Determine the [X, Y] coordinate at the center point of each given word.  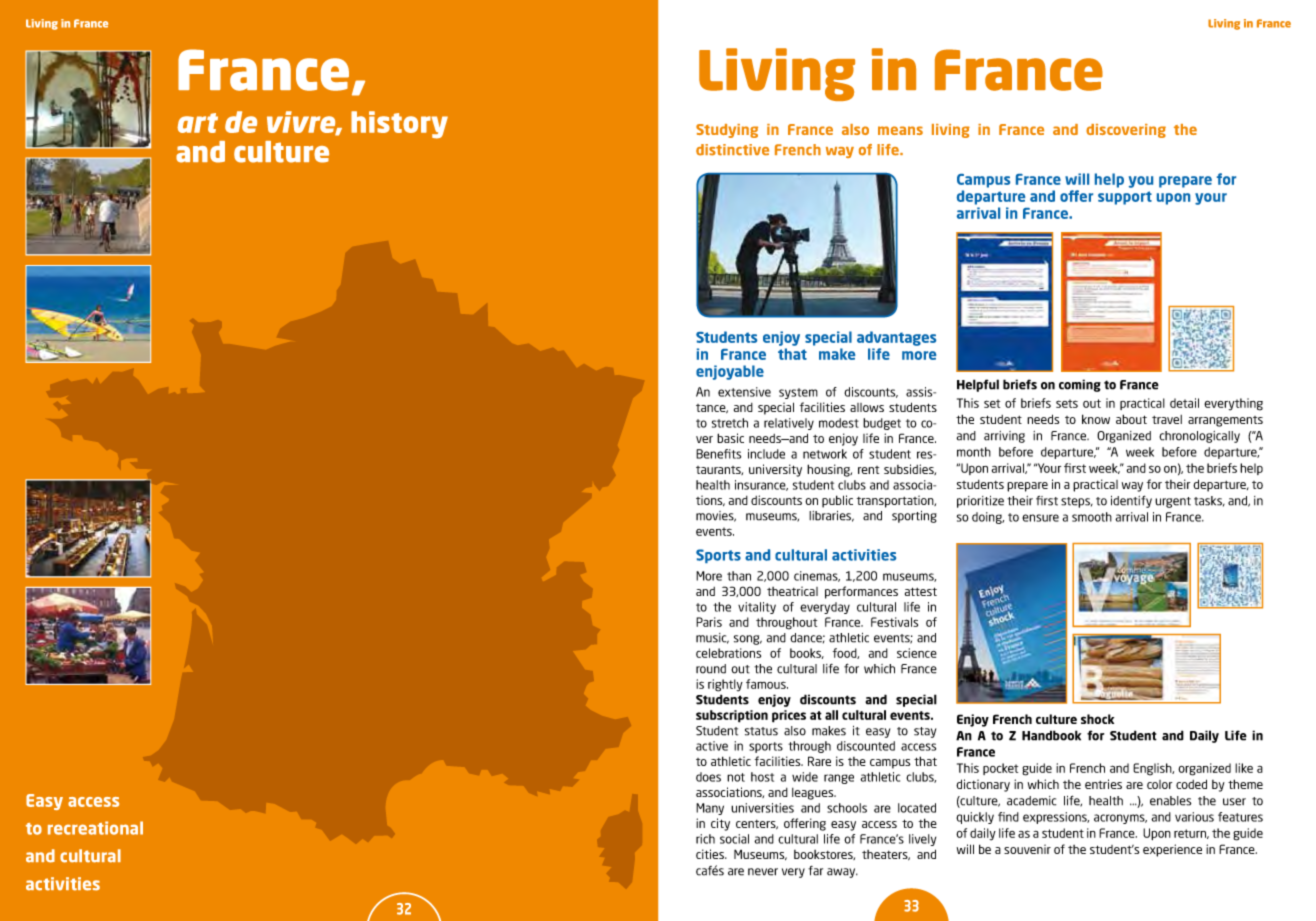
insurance [761, 485]
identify [1131, 501]
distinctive [732, 150]
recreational [95, 828]
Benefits [718, 454]
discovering [1126, 131]
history [399, 125]
